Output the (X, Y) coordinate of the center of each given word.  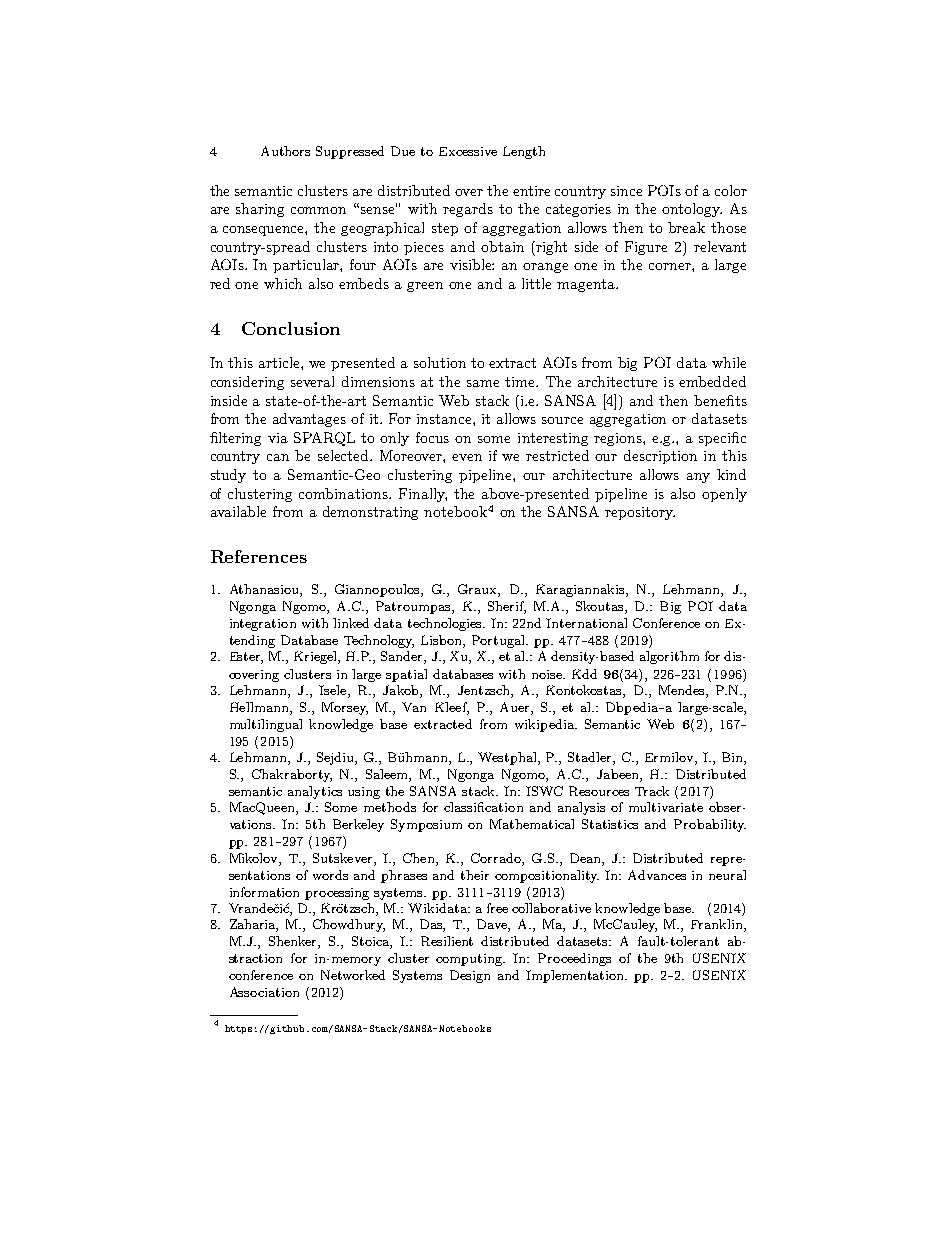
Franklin (718, 925)
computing (470, 960)
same (483, 383)
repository (640, 513)
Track (652, 791)
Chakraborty (292, 775)
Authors (285, 151)
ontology (692, 210)
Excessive (468, 151)
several (312, 381)
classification (483, 807)
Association (264, 992)
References (259, 556)
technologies (446, 624)
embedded (712, 381)
